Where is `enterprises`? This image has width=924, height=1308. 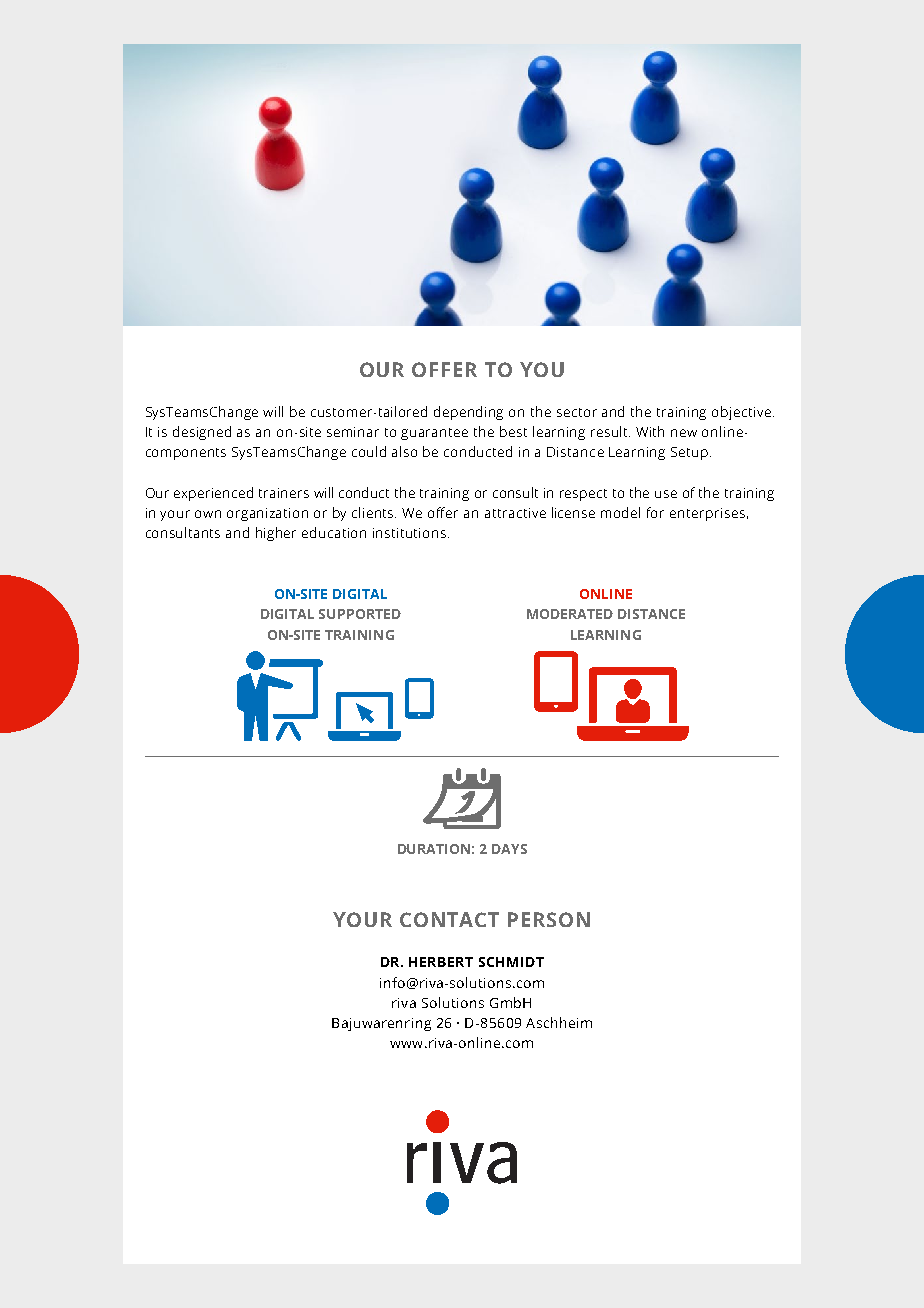
enterprises is located at coordinates (707, 514).
